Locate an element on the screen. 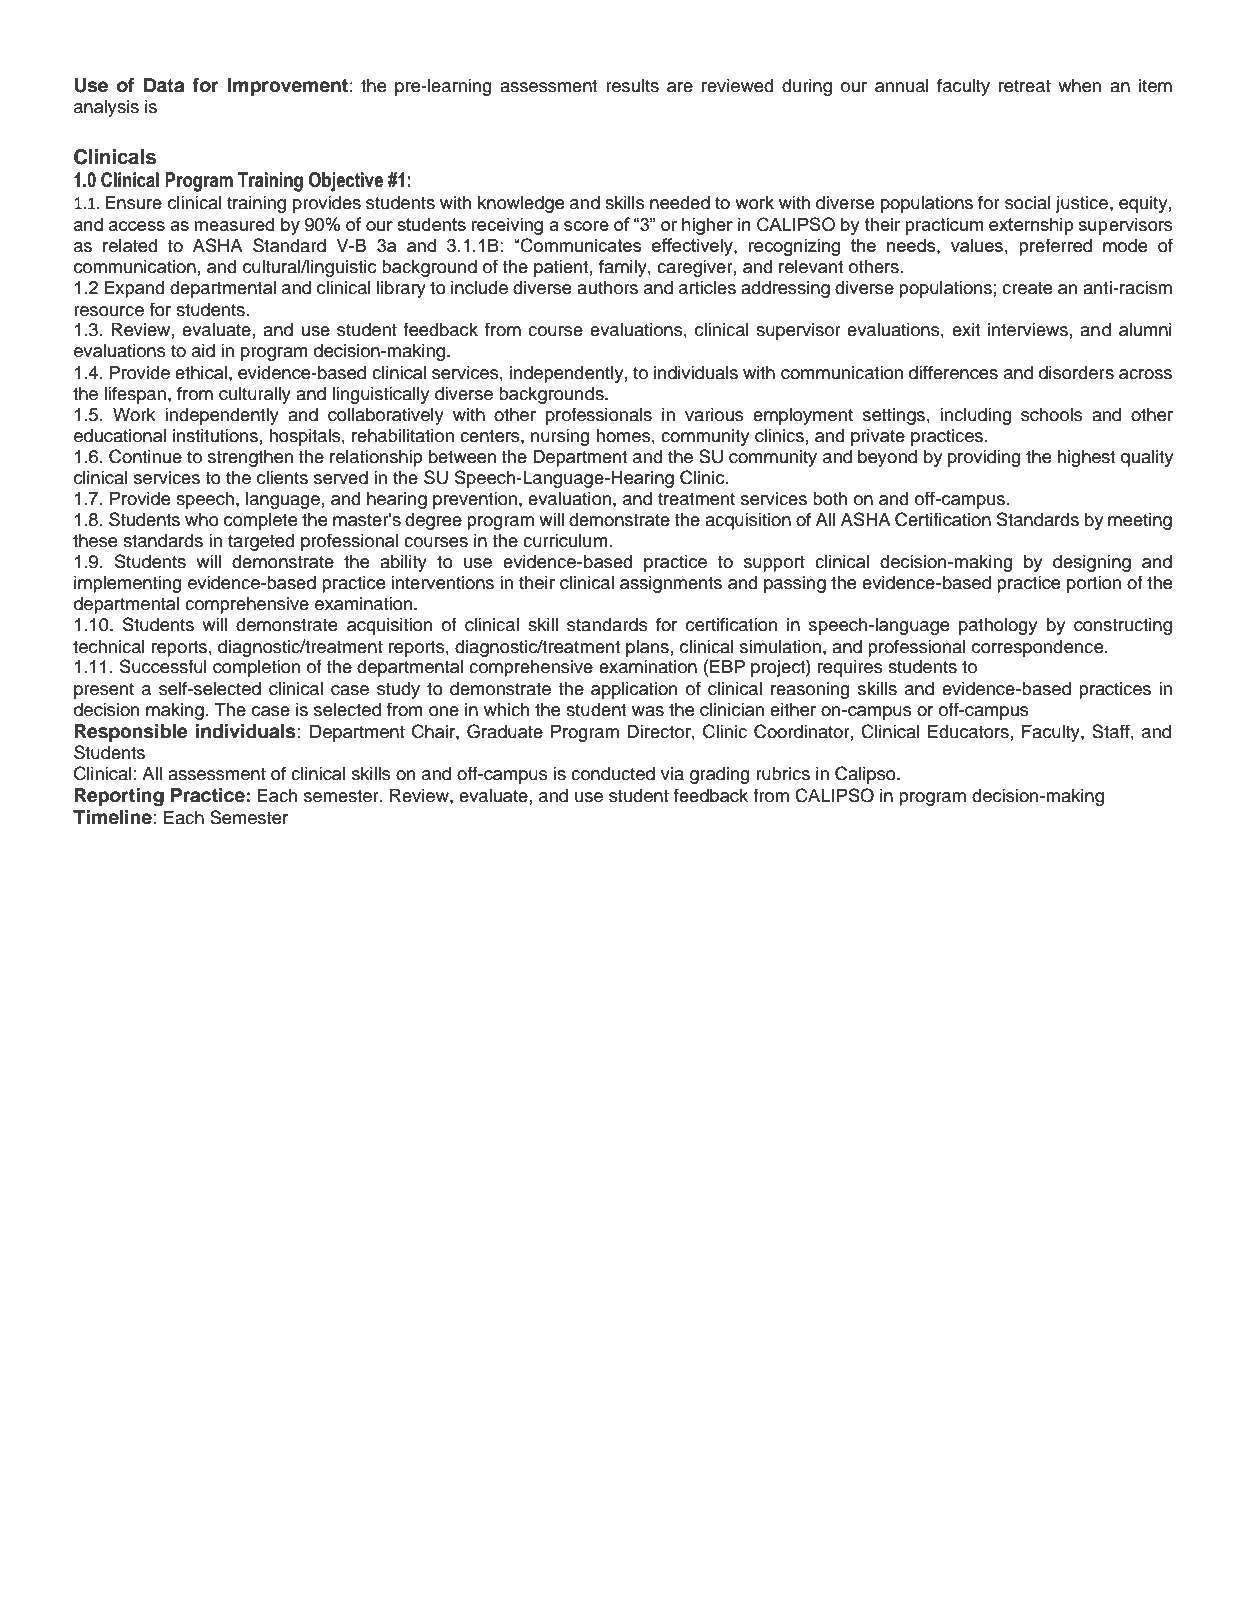  create is located at coordinates (1027, 288).
